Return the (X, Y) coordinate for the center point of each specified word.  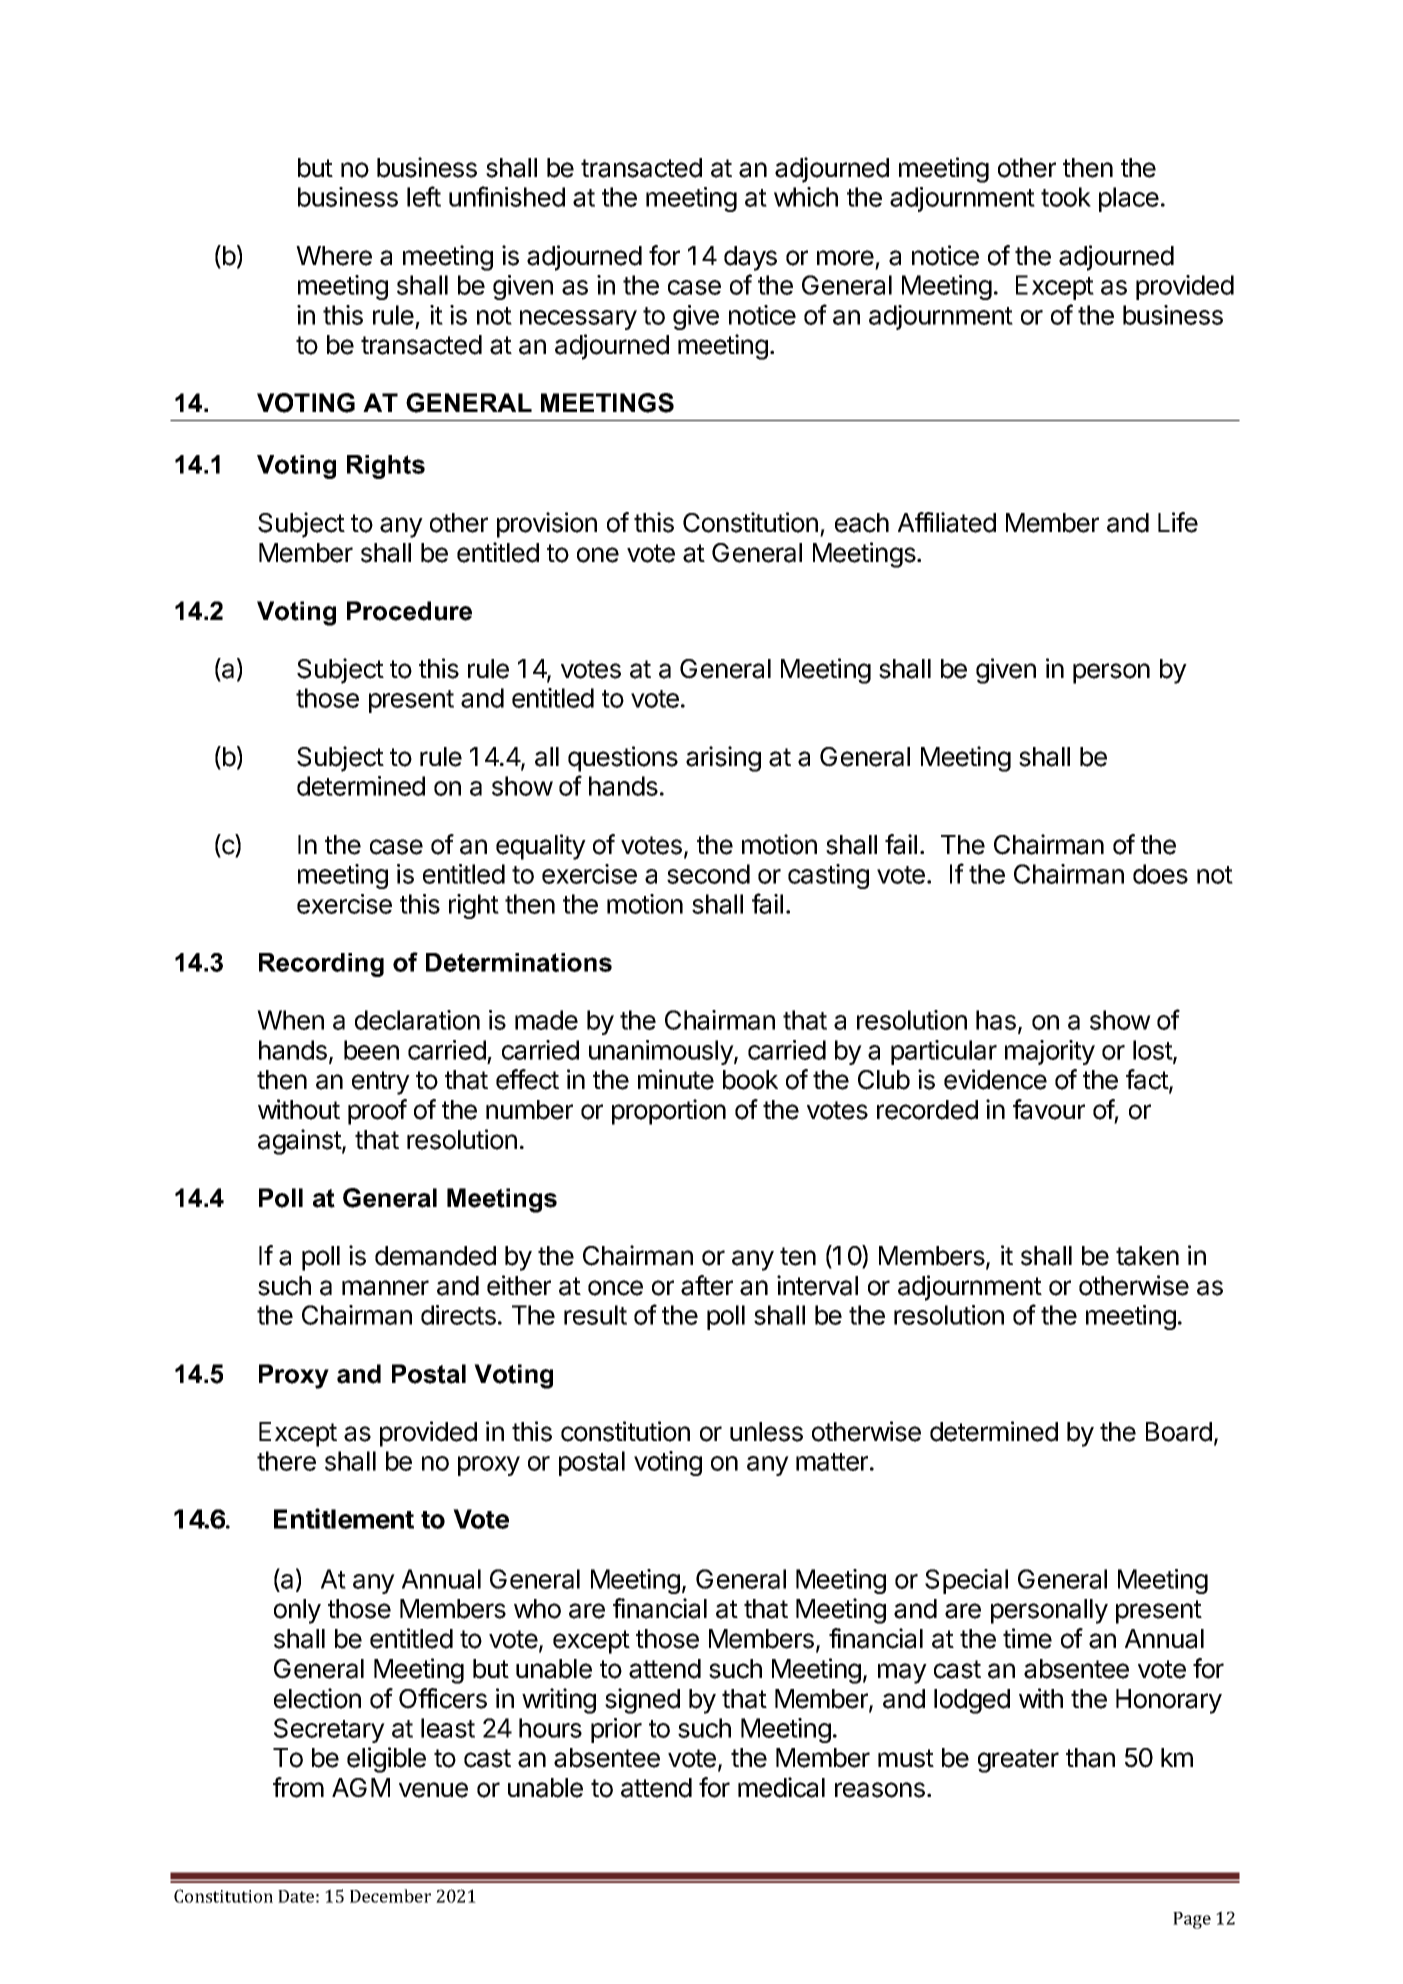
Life (1178, 522)
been (371, 1050)
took (1066, 197)
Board (1179, 1432)
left (424, 196)
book (750, 1080)
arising (723, 759)
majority (1050, 1052)
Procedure (409, 611)
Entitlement (344, 1518)
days (750, 258)
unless (766, 1432)
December (390, 1896)
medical (781, 1787)
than (1090, 1758)
